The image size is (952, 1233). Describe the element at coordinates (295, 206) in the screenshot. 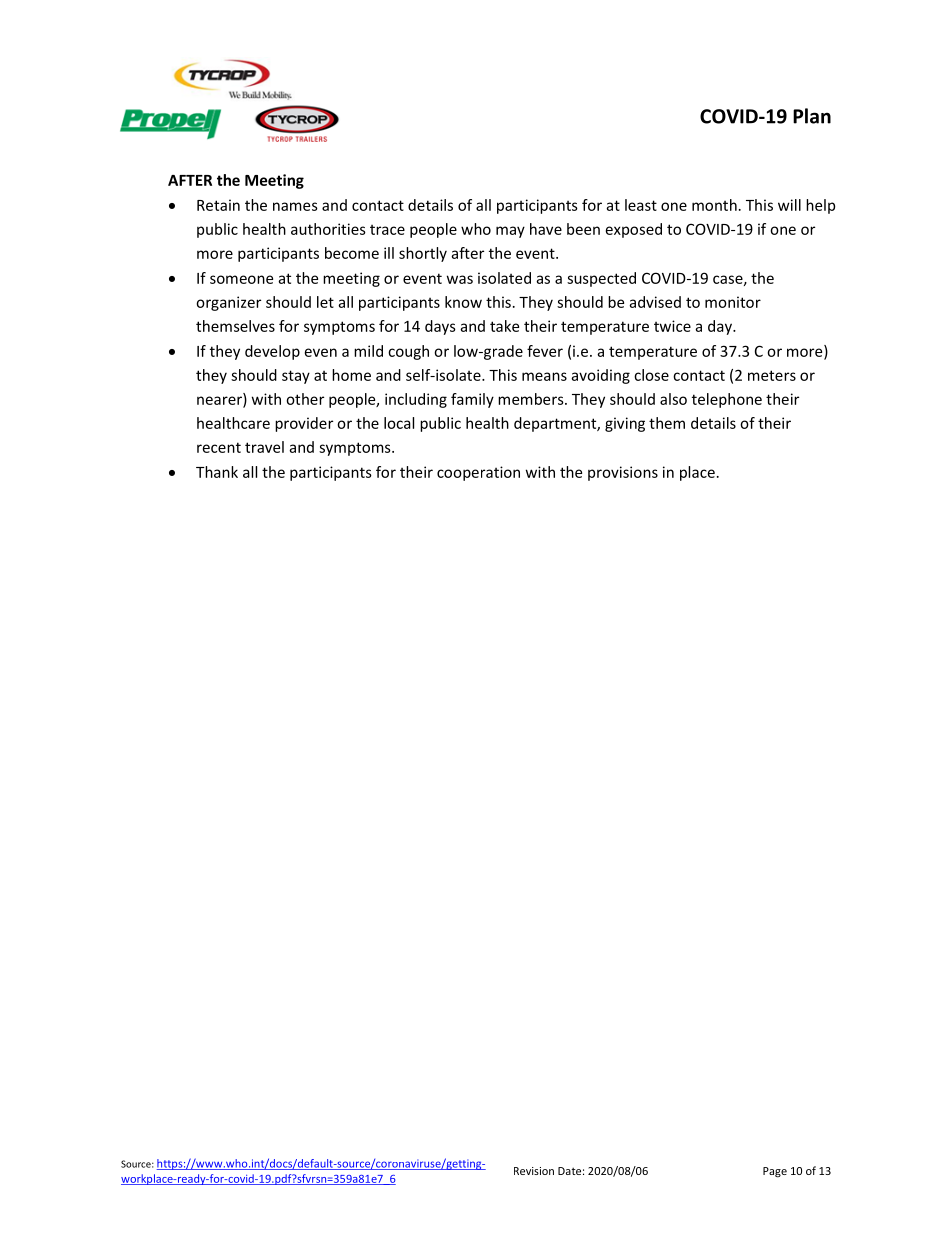

I see `names` at that location.
